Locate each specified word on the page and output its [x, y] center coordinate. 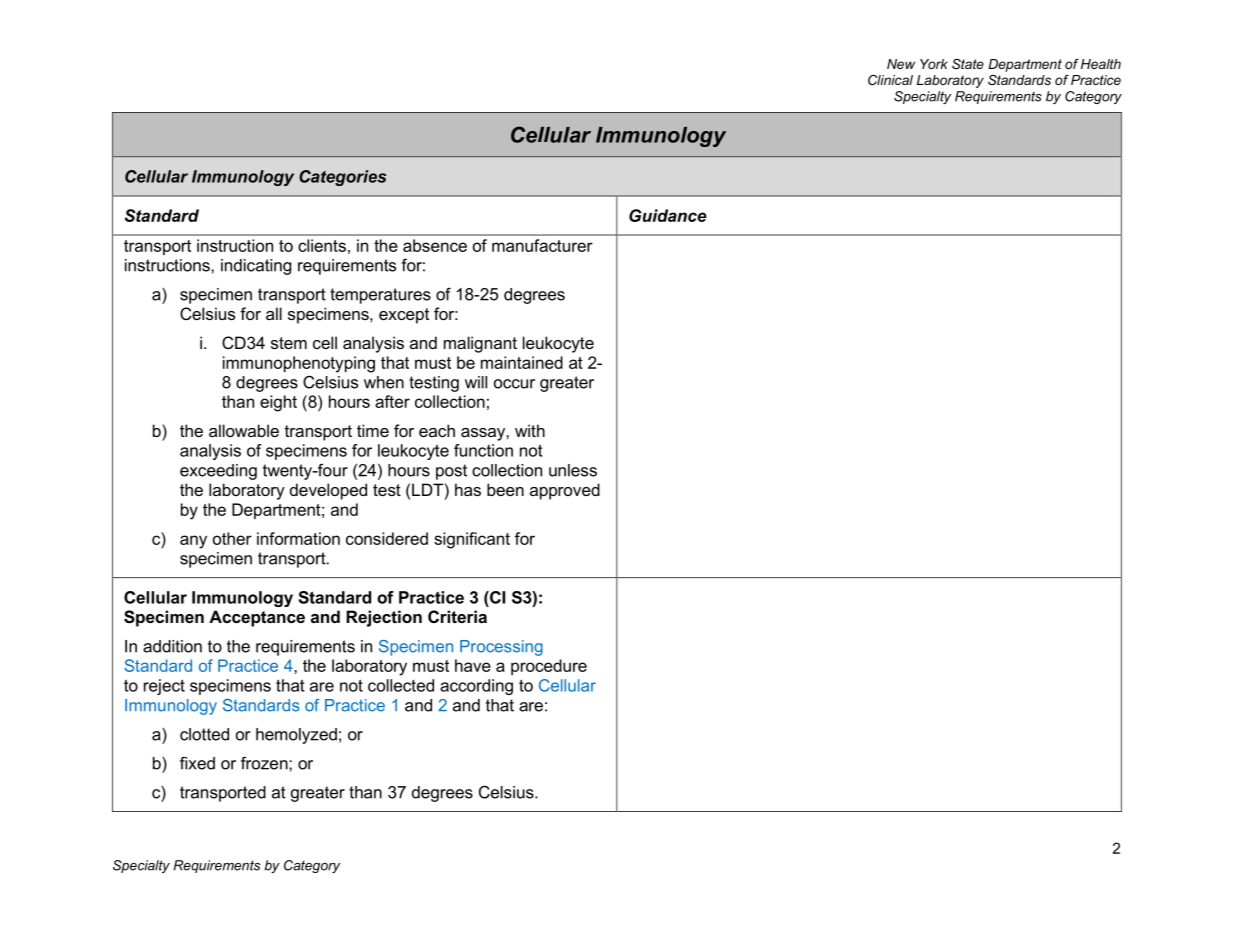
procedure [549, 667]
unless [573, 470]
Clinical [890, 80]
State [968, 64]
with [530, 430]
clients [322, 245]
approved [565, 491]
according [476, 687]
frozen [265, 763]
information [298, 538]
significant [472, 540]
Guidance [668, 215]
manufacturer [542, 245]
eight [278, 403]
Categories [343, 178]
